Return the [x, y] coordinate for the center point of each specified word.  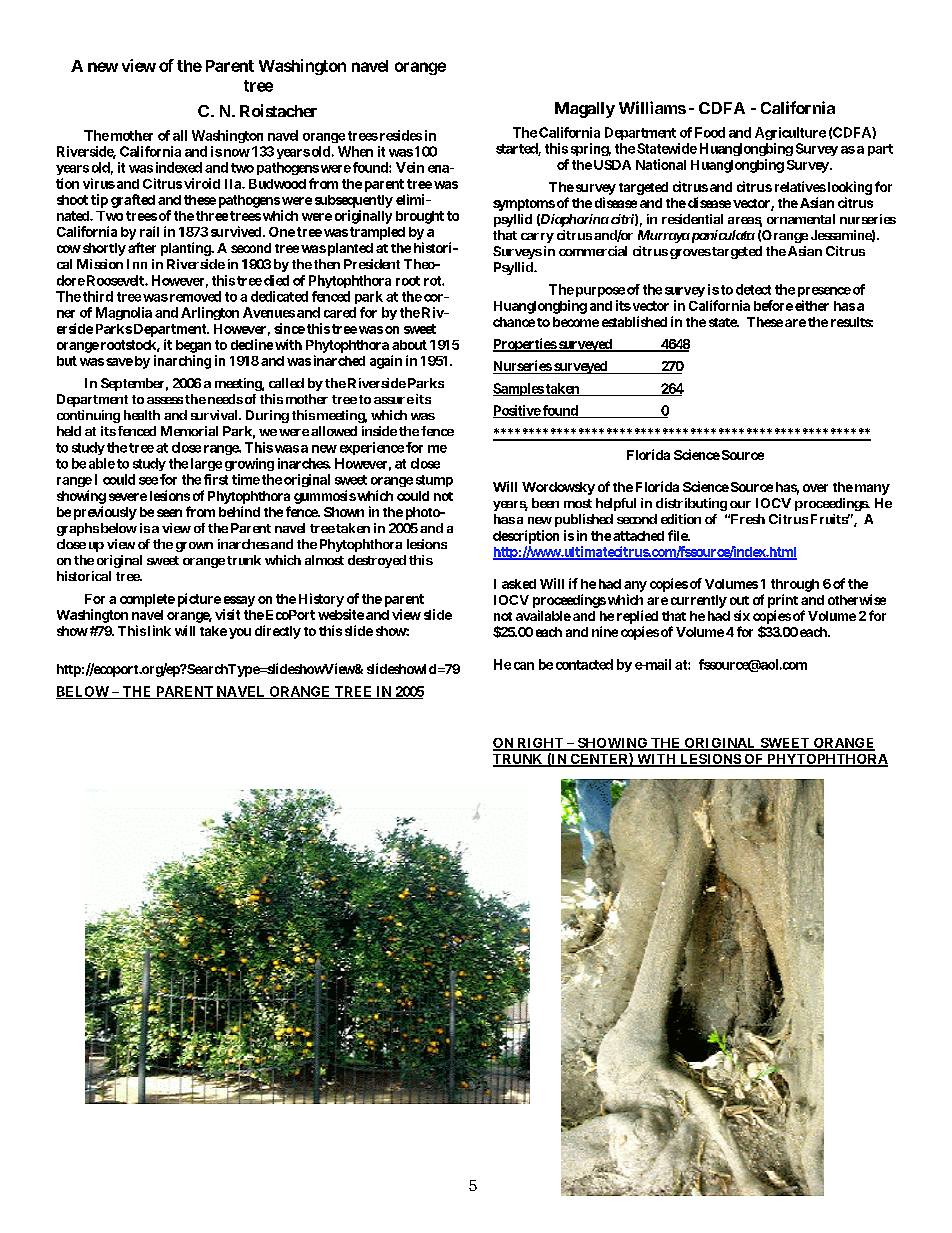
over [815, 488]
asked [519, 584]
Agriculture [790, 133]
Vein [410, 167]
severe [128, 497]
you [240, 633]
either [812, 305]
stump [434, 481]
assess [165, 400]
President [372, 264]
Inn [137, 264]
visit [227, 614]
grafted [133, 201]
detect [753, 289]
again [386, 362]
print [783, 601]
